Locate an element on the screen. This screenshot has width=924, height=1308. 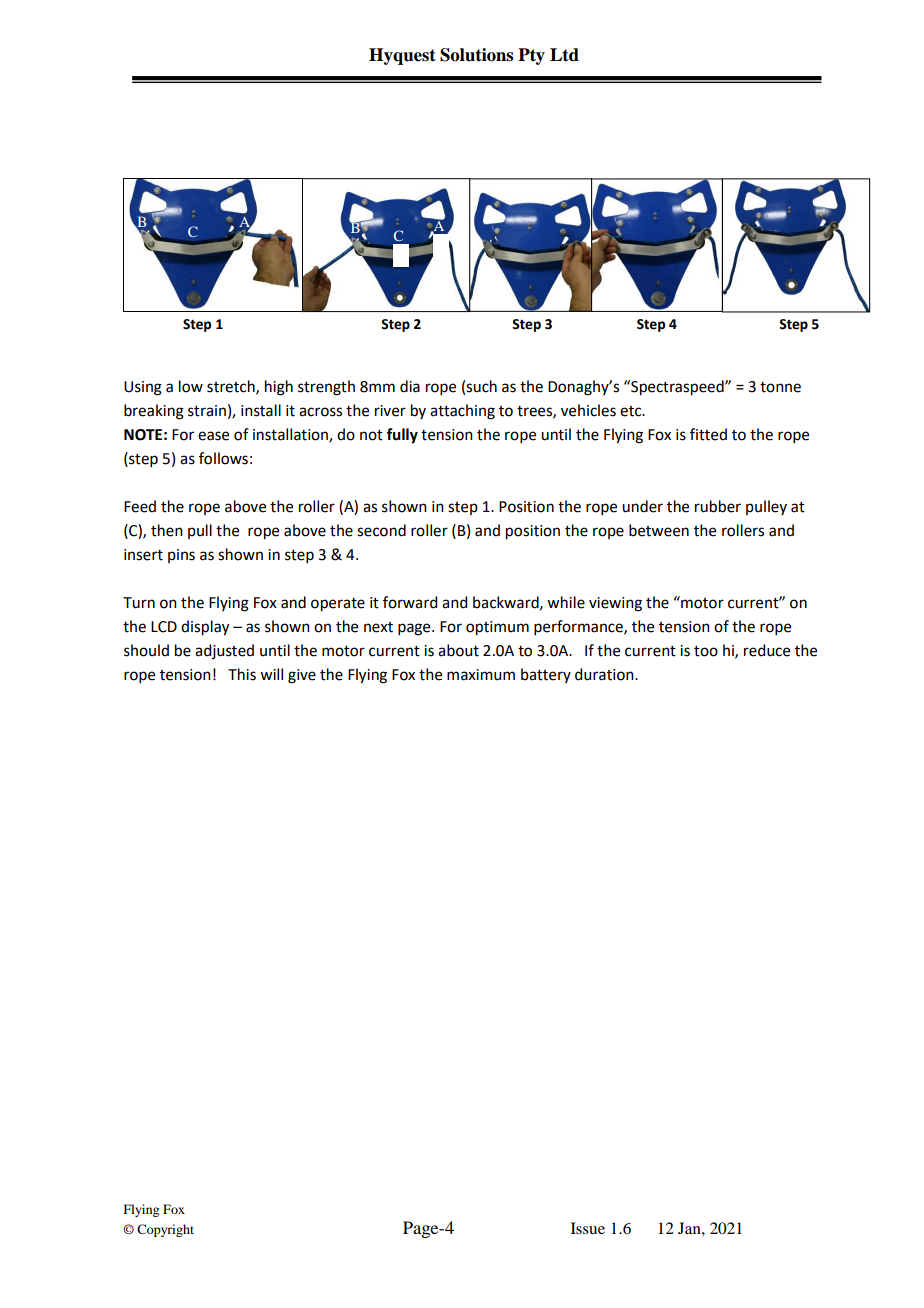
Ltd is located at coordinates (564, 55).
